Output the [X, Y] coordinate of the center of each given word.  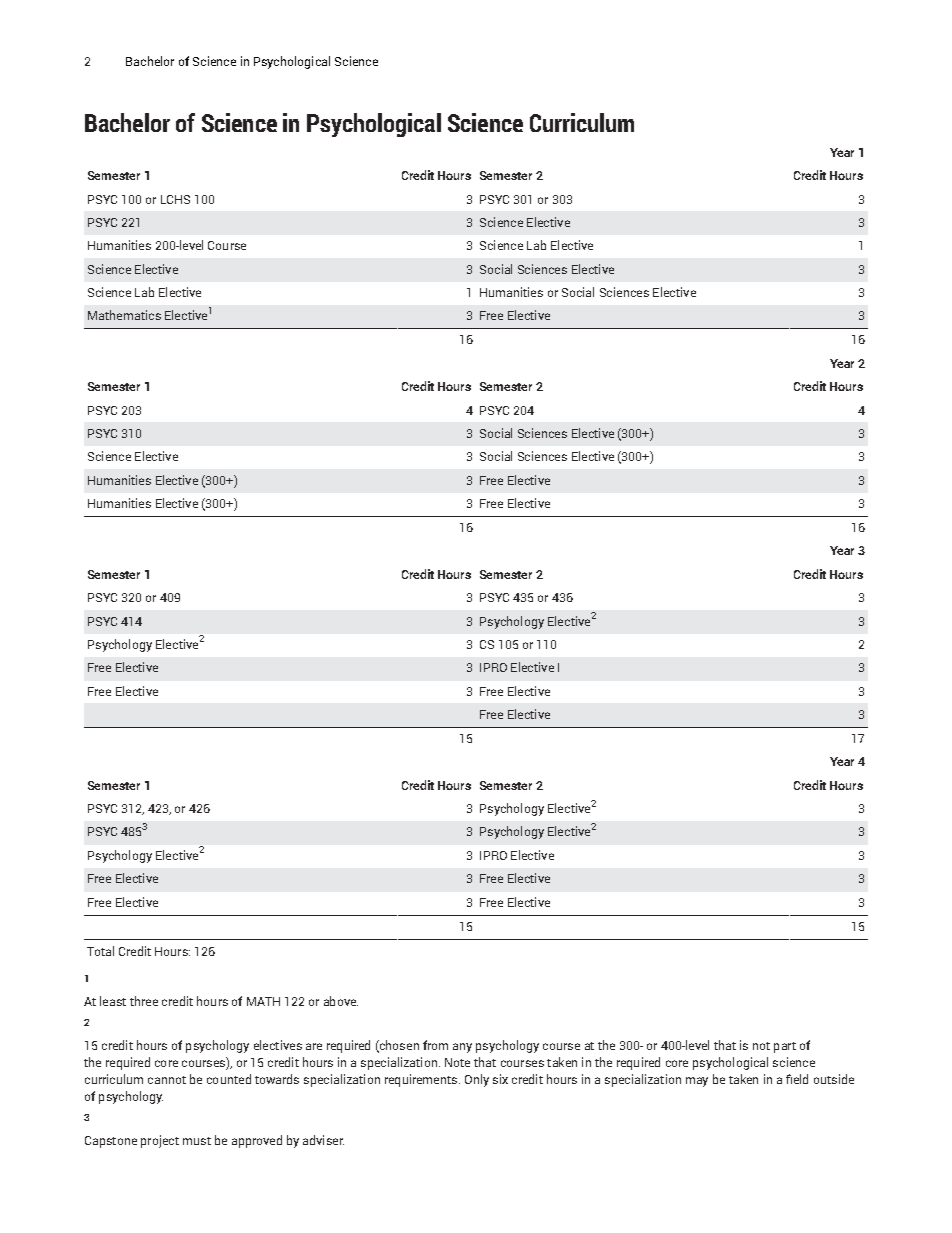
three [144, 1001]
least [113, 1001]
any [462, 1048]
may [697, 1082]
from [435, 1045]
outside [834, 1079]
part [785, 1047]
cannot [167, 1080]
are [314, 1046]
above [341, 1001]
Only [477, 1080]
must [197, 1141]
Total [100, 951]
